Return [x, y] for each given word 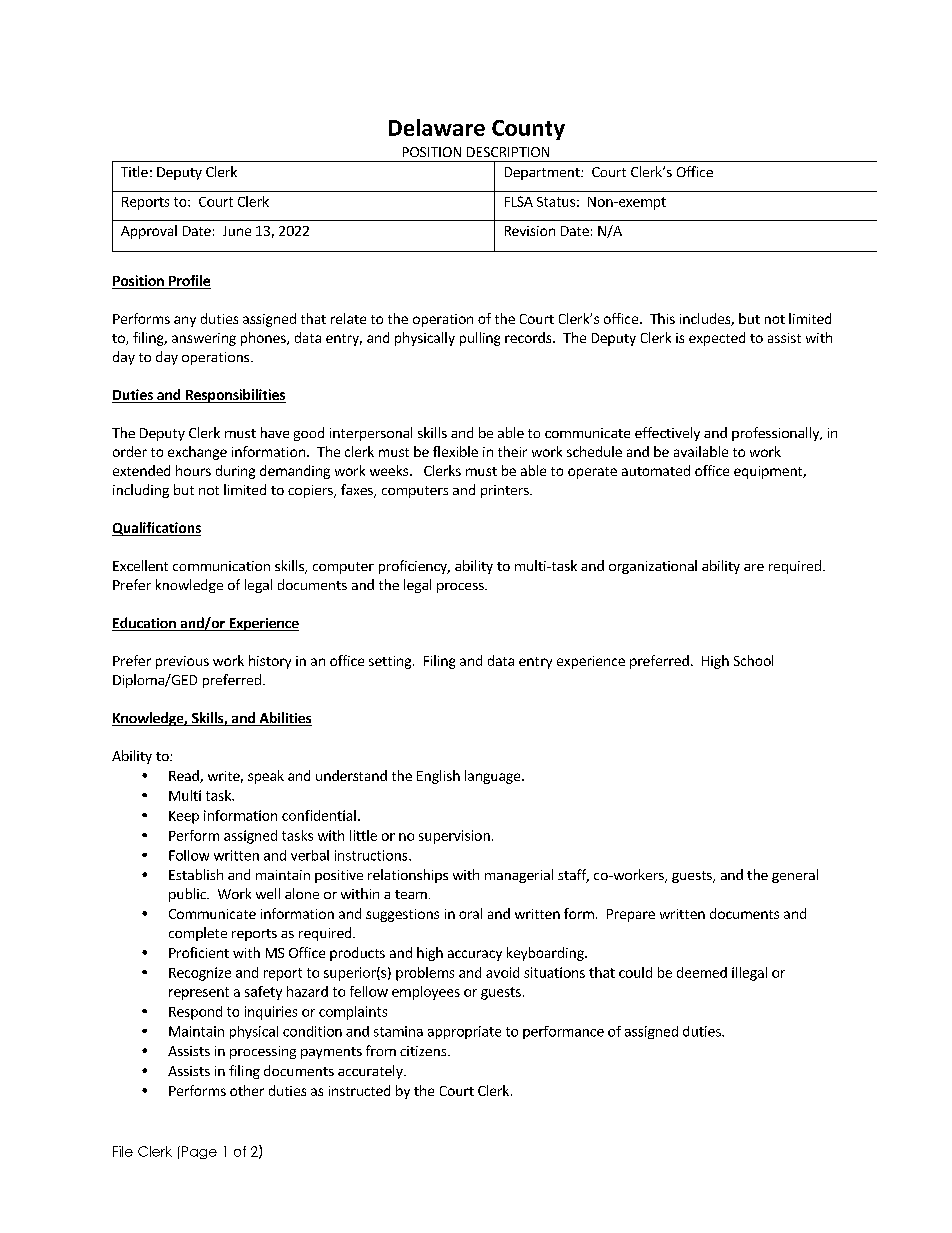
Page [199, 1152]
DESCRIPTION [508, 152]
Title [134, 171]
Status [556, 202]
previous [182, 662]
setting [391, 662]
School [753, 660]
